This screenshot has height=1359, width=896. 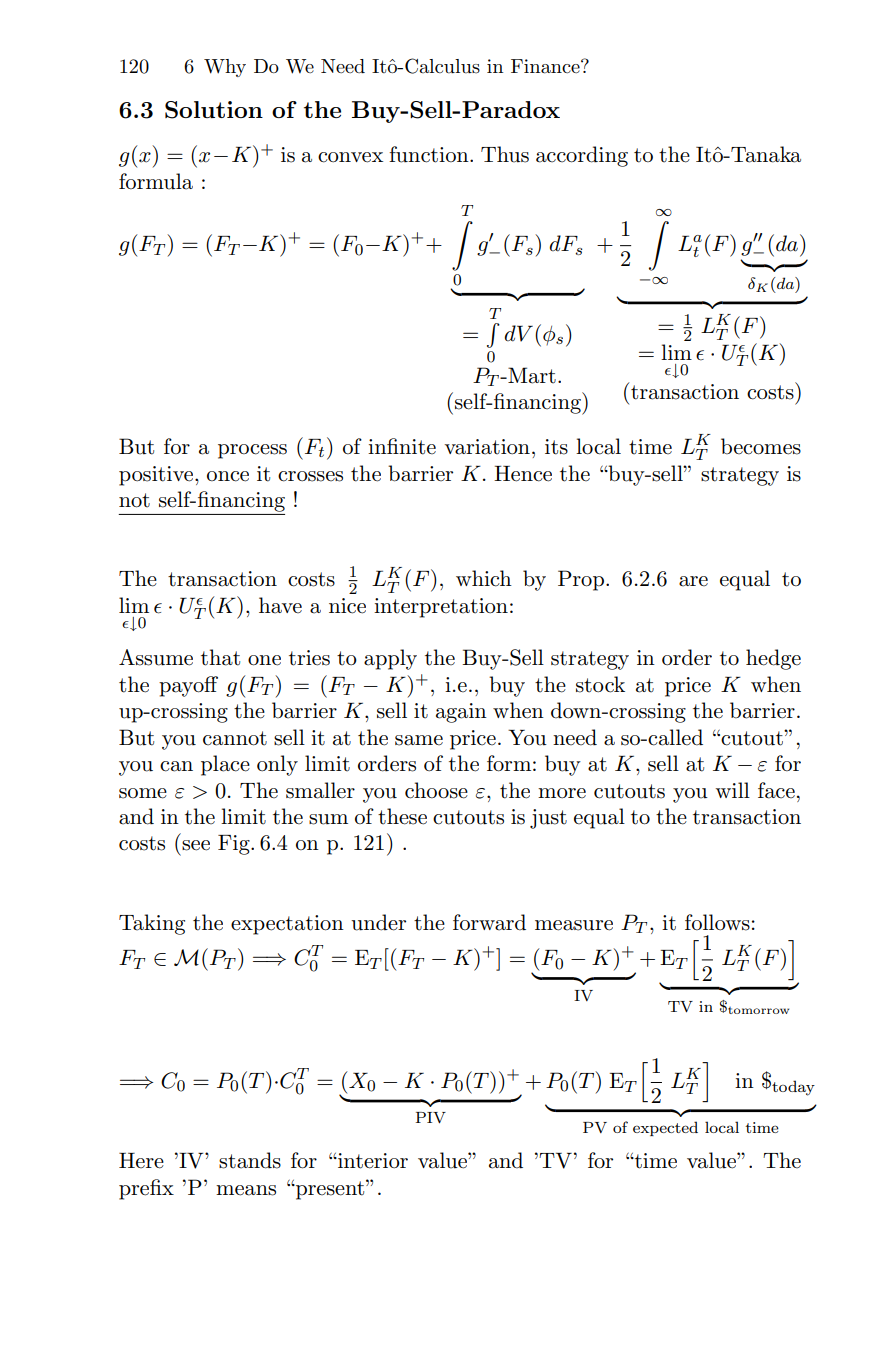 I want to click on interpretation, so click(x=441, y=608).
